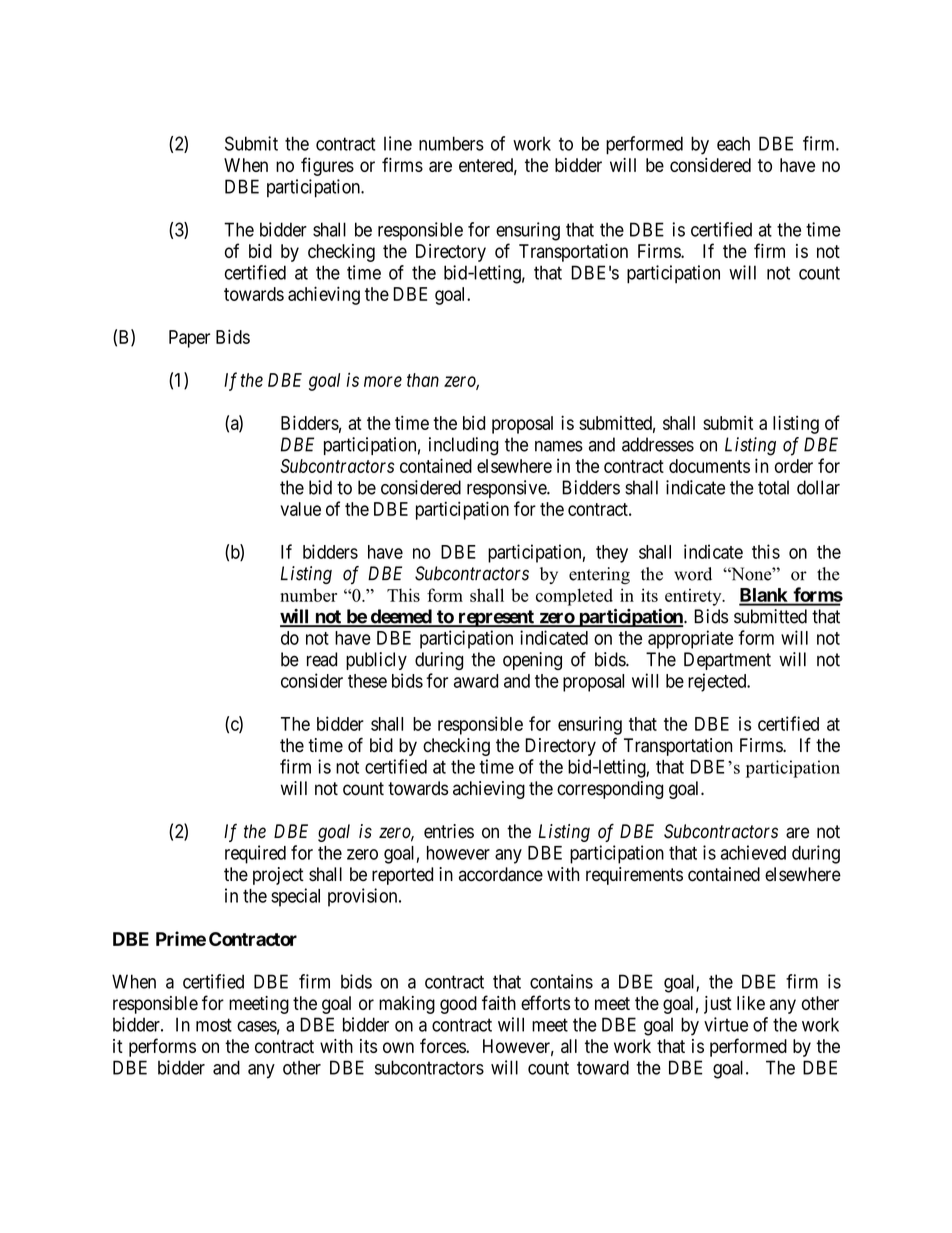 Image resolution: width=952 pixels, height=1233 pixels. What do you see at coordinates (733, 143) in the page?
I see `each` at bounding box center [733, 143].
